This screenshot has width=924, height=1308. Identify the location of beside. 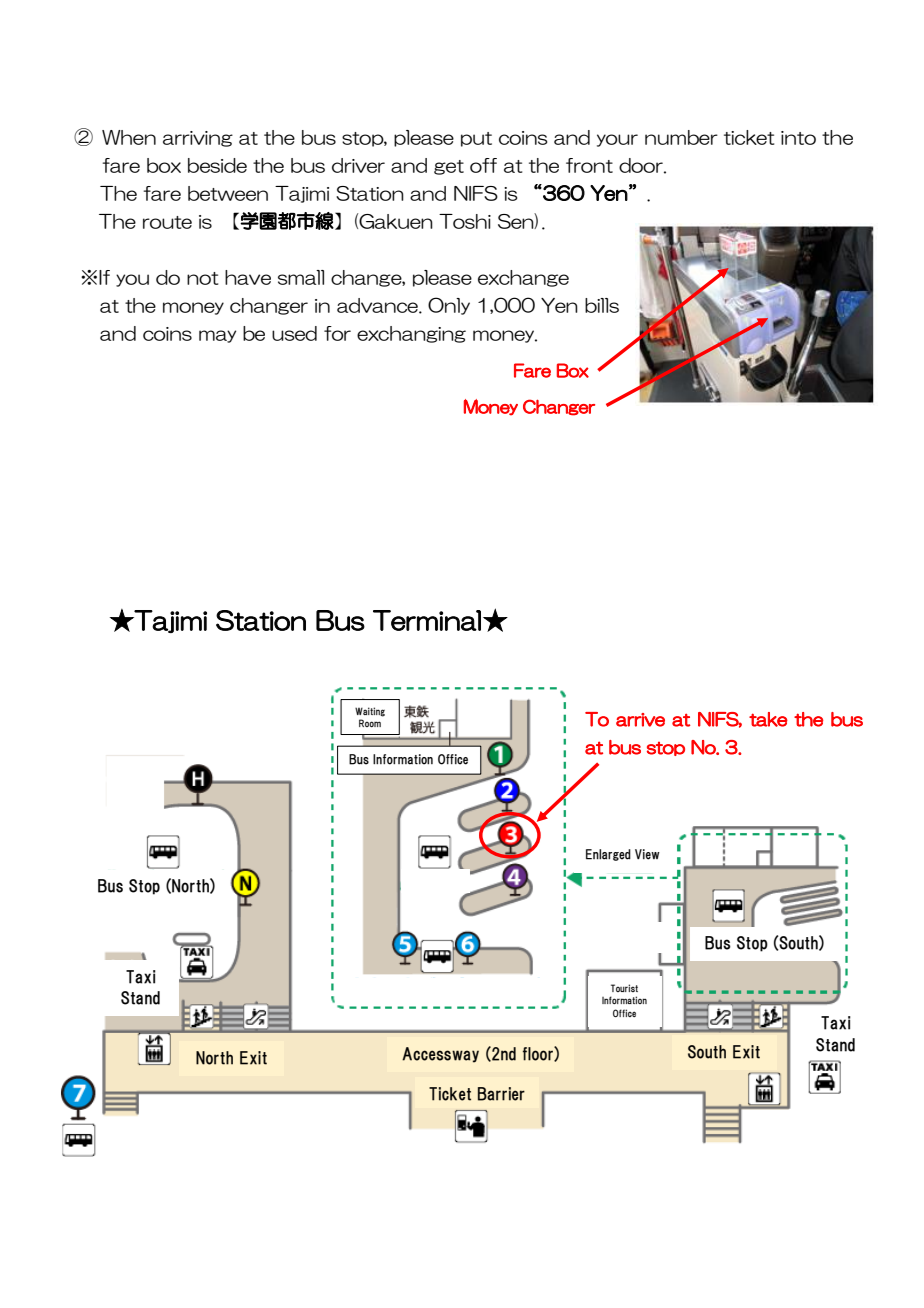
(217, 165).
